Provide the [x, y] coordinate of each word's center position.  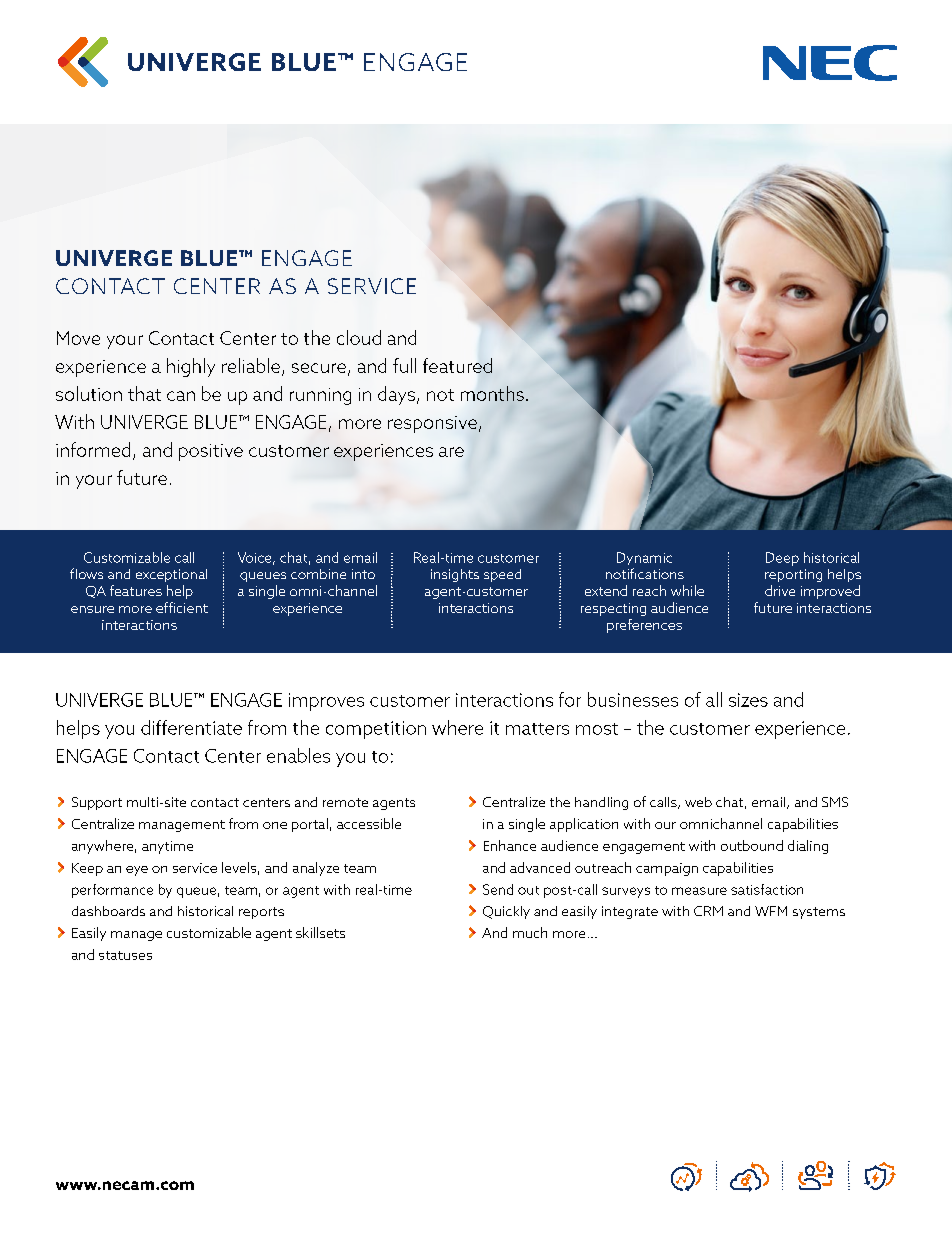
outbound [752, 845]
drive [780, 590]
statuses [125, 955]
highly [191, 367]
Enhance [510, 845]
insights [455, 575]
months [492, 393]
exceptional [171, 575]
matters [537, 729]
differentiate [191, 727]
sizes [748, 700]
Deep [782, 559]
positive [211, 452]
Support [97, 803]
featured [457, 365]
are [451, 452]
